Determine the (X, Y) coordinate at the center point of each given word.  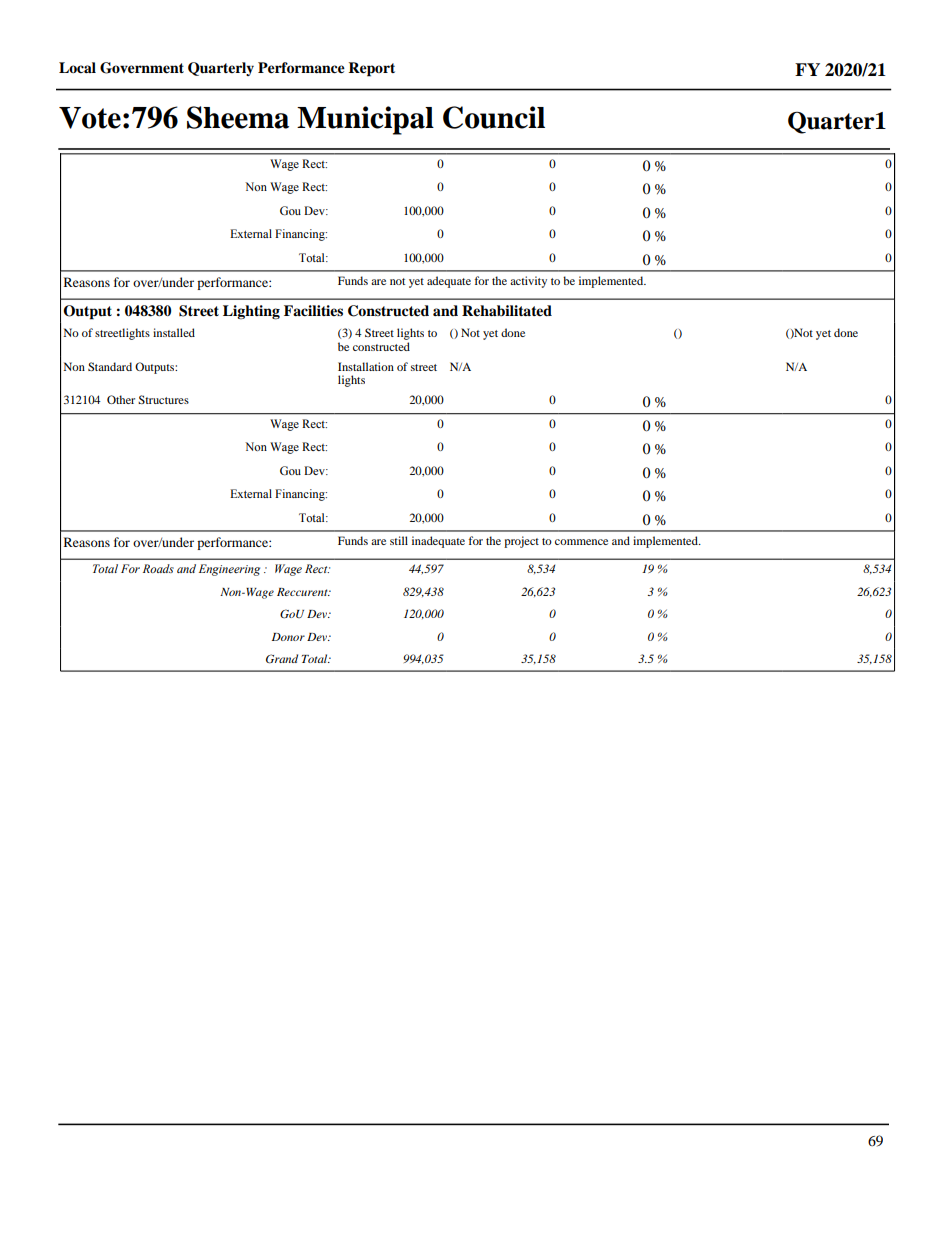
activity (528, 282)
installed (174, 332)
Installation (366, 366)
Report (371, 69)
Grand (282, 659)
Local (77, 67)
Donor (288, 637)
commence (581, 542)
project (521, 542)
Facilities (313, 310)
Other (121, 399)
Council (494, 117)
